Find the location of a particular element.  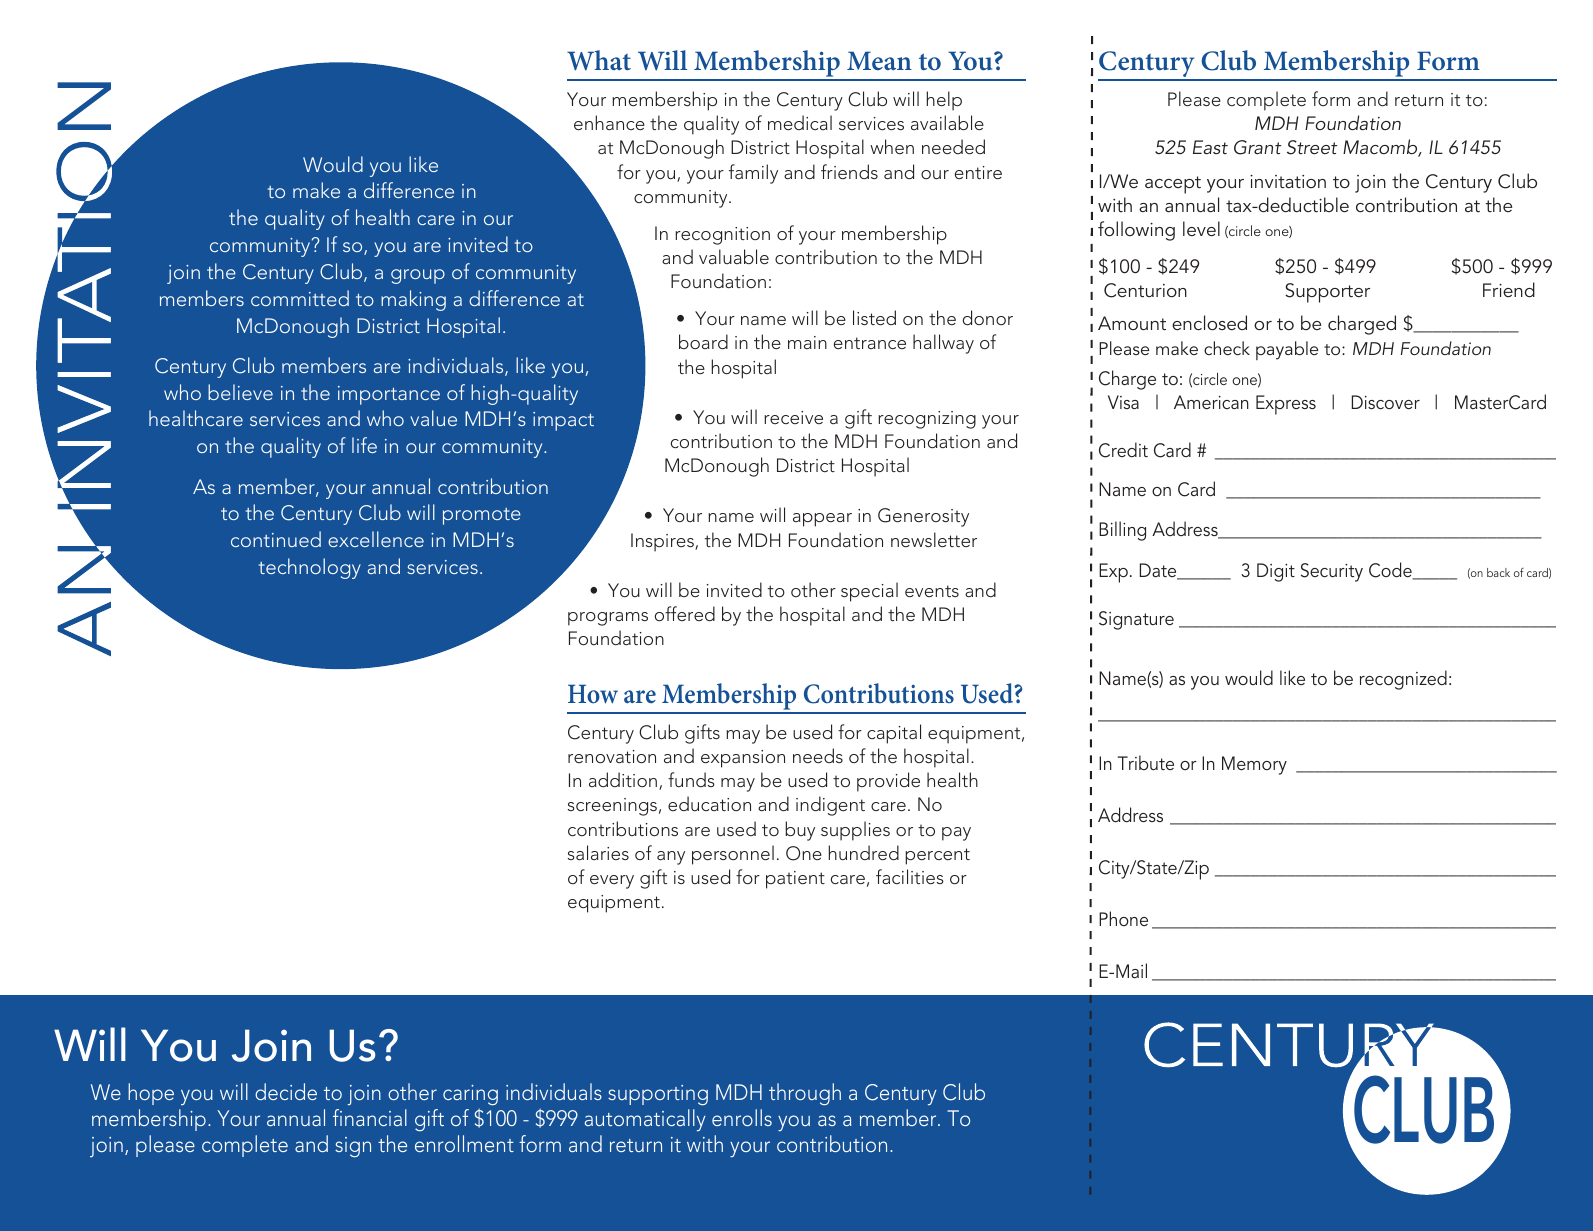

decide is located at coordinates (286, 1091).
